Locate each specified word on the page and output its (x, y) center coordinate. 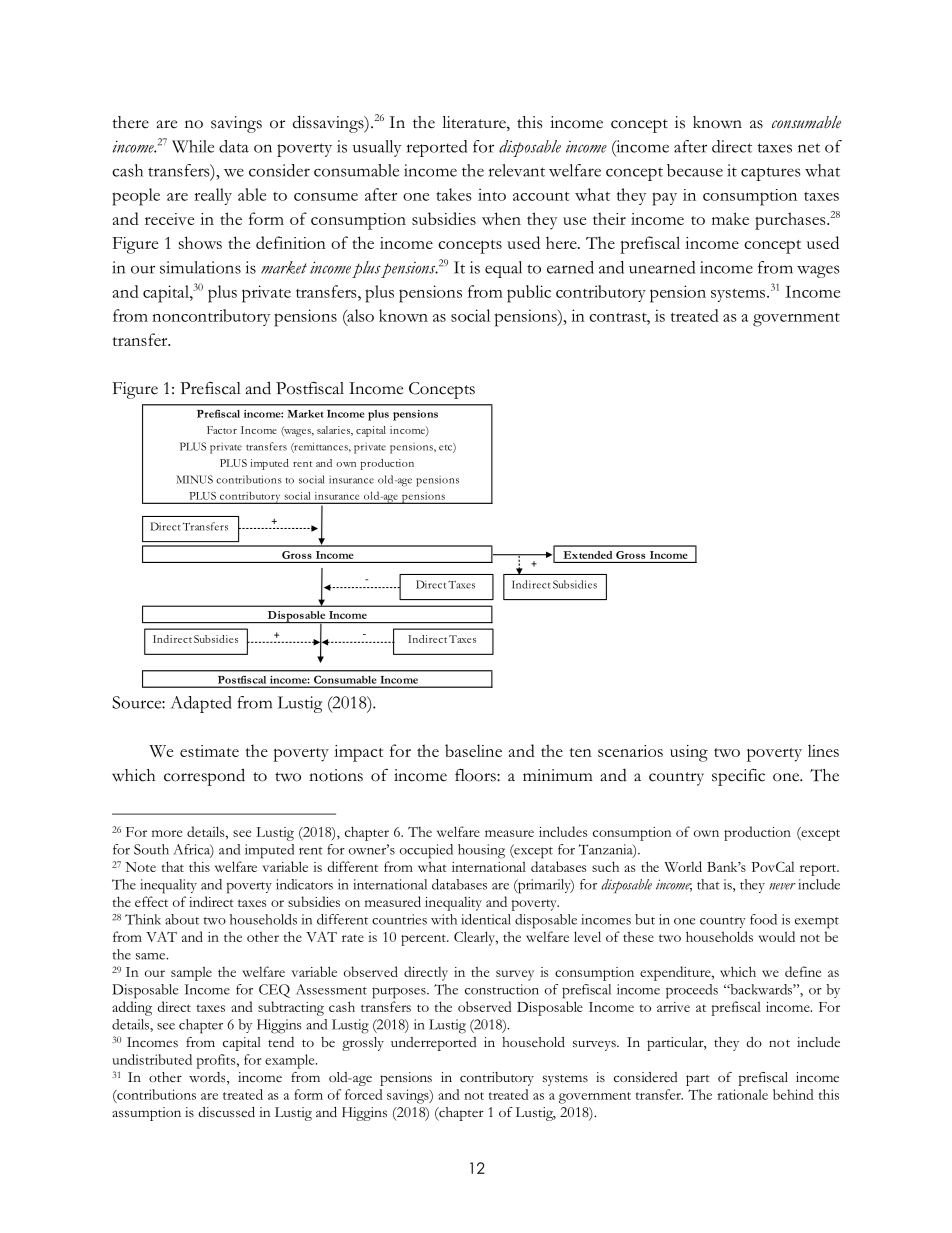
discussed (226, 1112)
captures (771, 174)
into (492, 194)
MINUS (194, 479)
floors (476, 775)
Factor (222, 430)
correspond (204, 777)
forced (363, 1094)
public (529, 294)
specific (738, 777)
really (213, 196)
